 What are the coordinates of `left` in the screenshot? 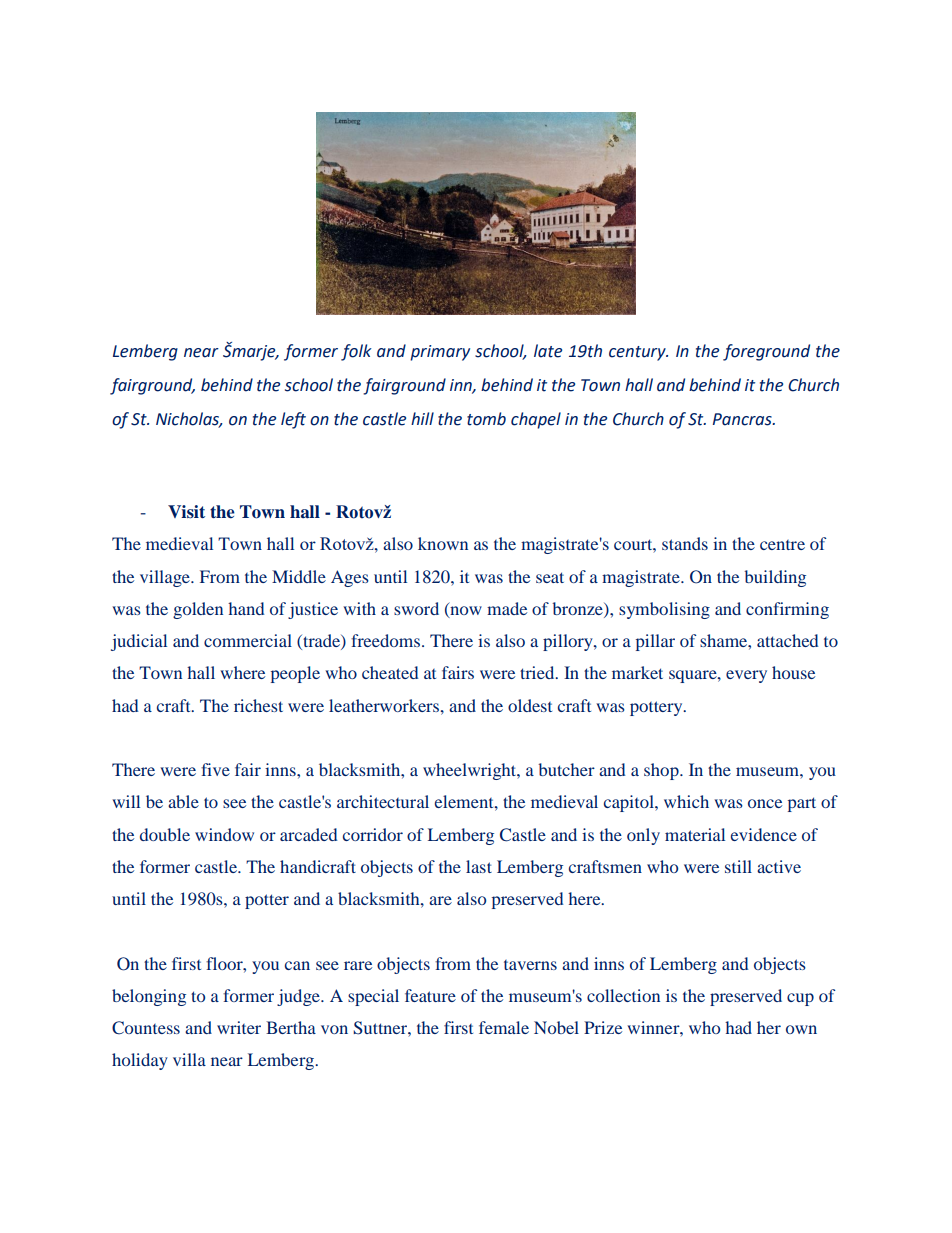 It's located at (293, 420).
